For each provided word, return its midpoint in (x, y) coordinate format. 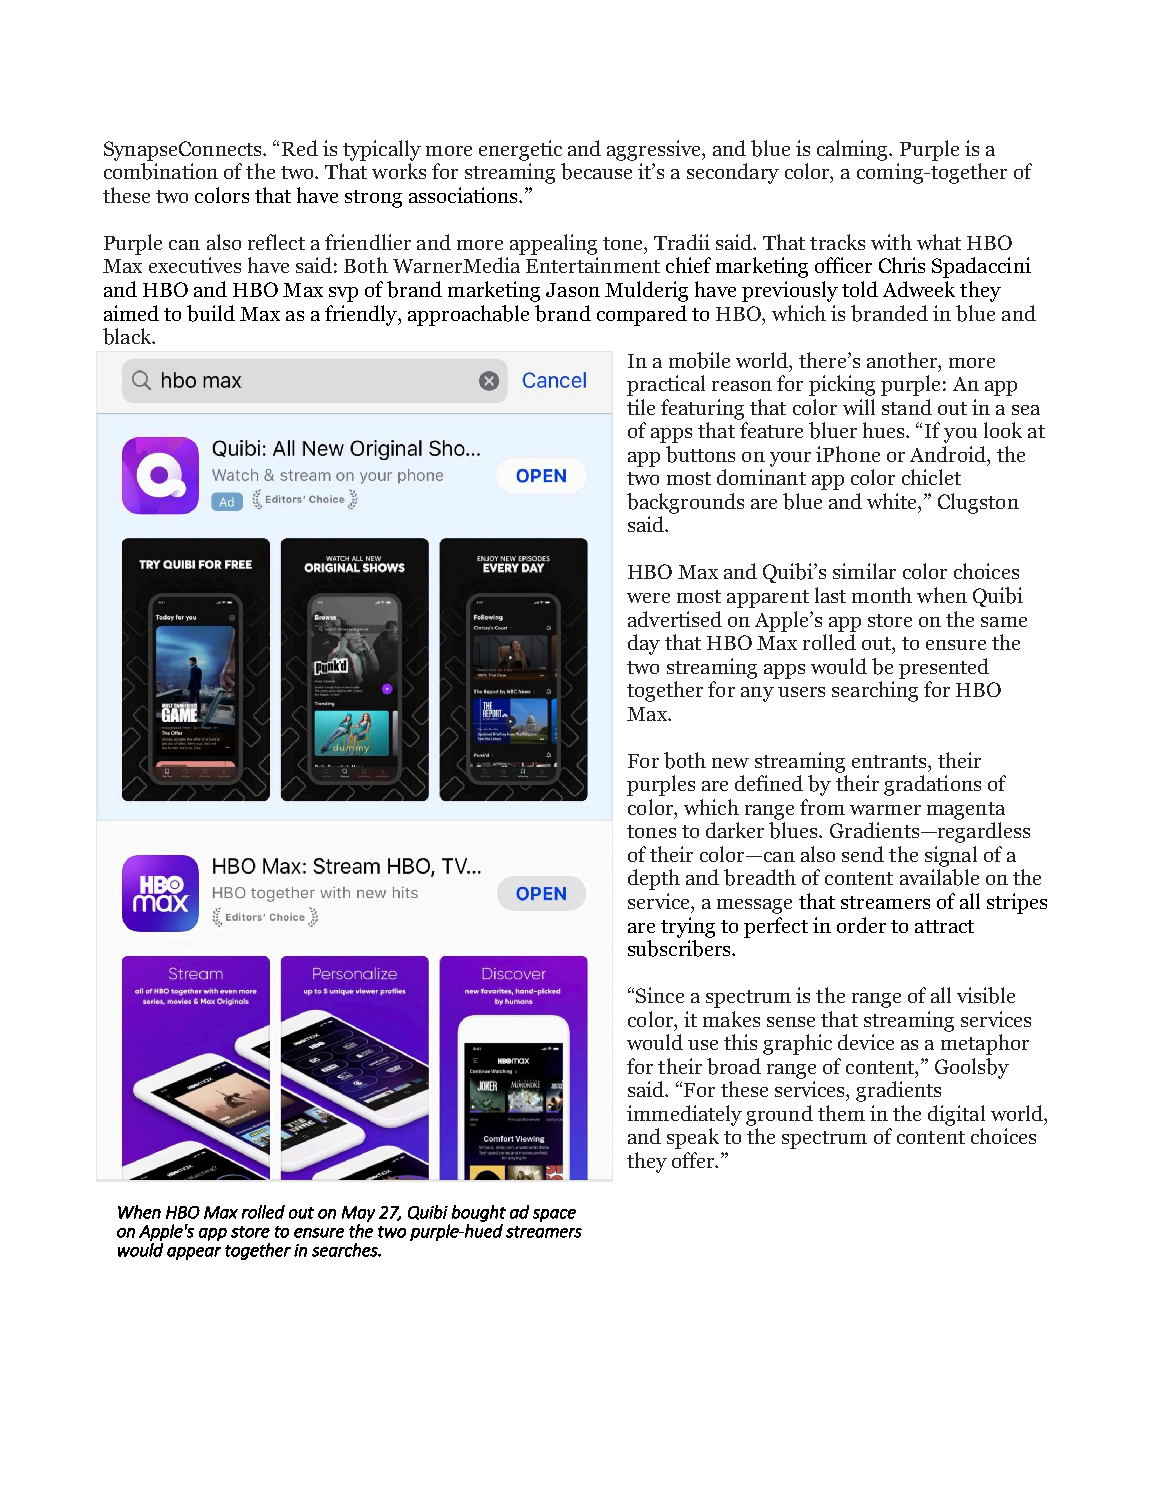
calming (854, 150)
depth (654, 879)
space (554, 1215)
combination (161, 171)
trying (688, 927)
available (939, 877)
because (596, 171)
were (648, 598)
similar (864, 571)
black (128, 336)
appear (194, 1253)
